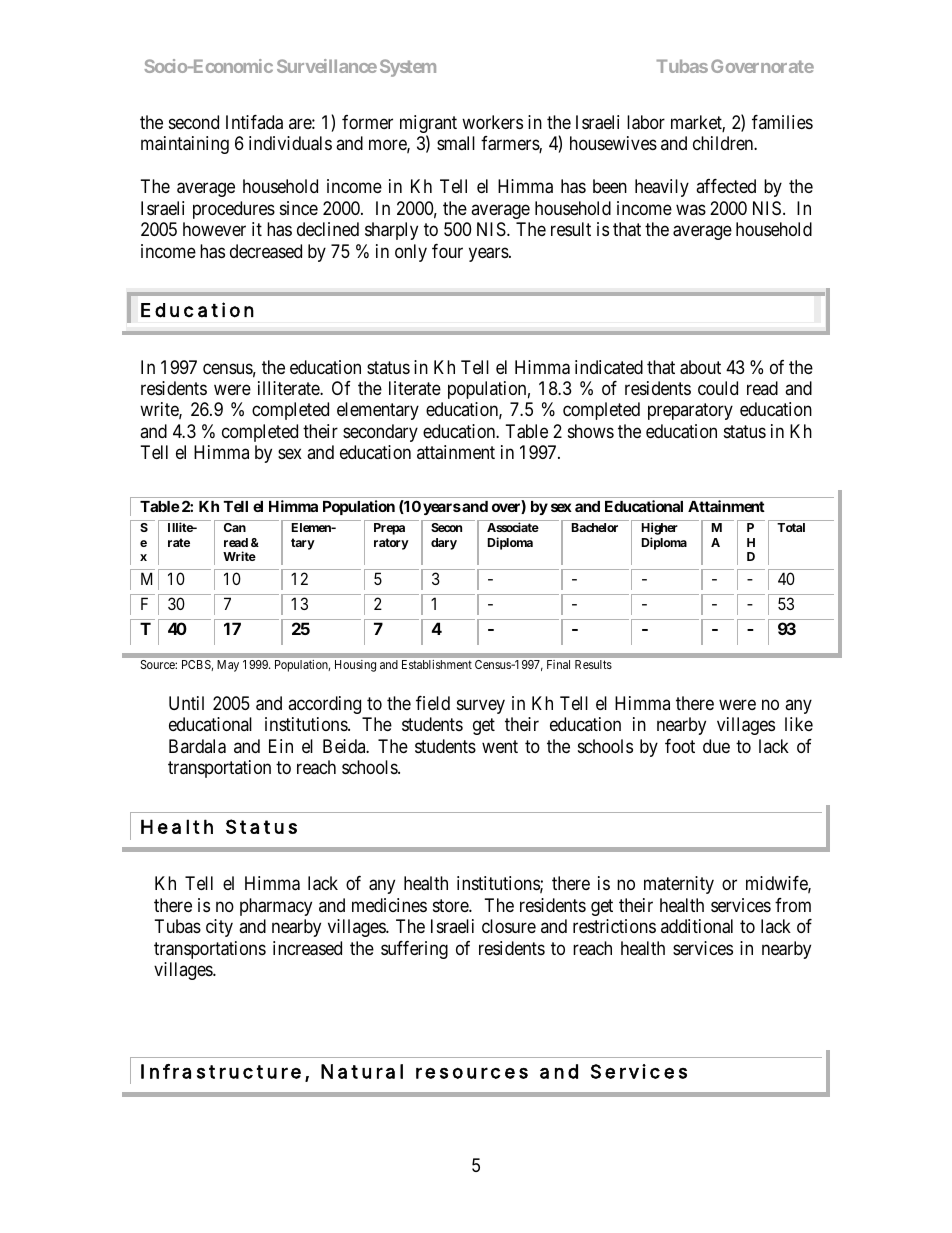 This image has height=1233, width=952. Describe the element at coordinates (782, 122) in the image. I see `families` at that location.
